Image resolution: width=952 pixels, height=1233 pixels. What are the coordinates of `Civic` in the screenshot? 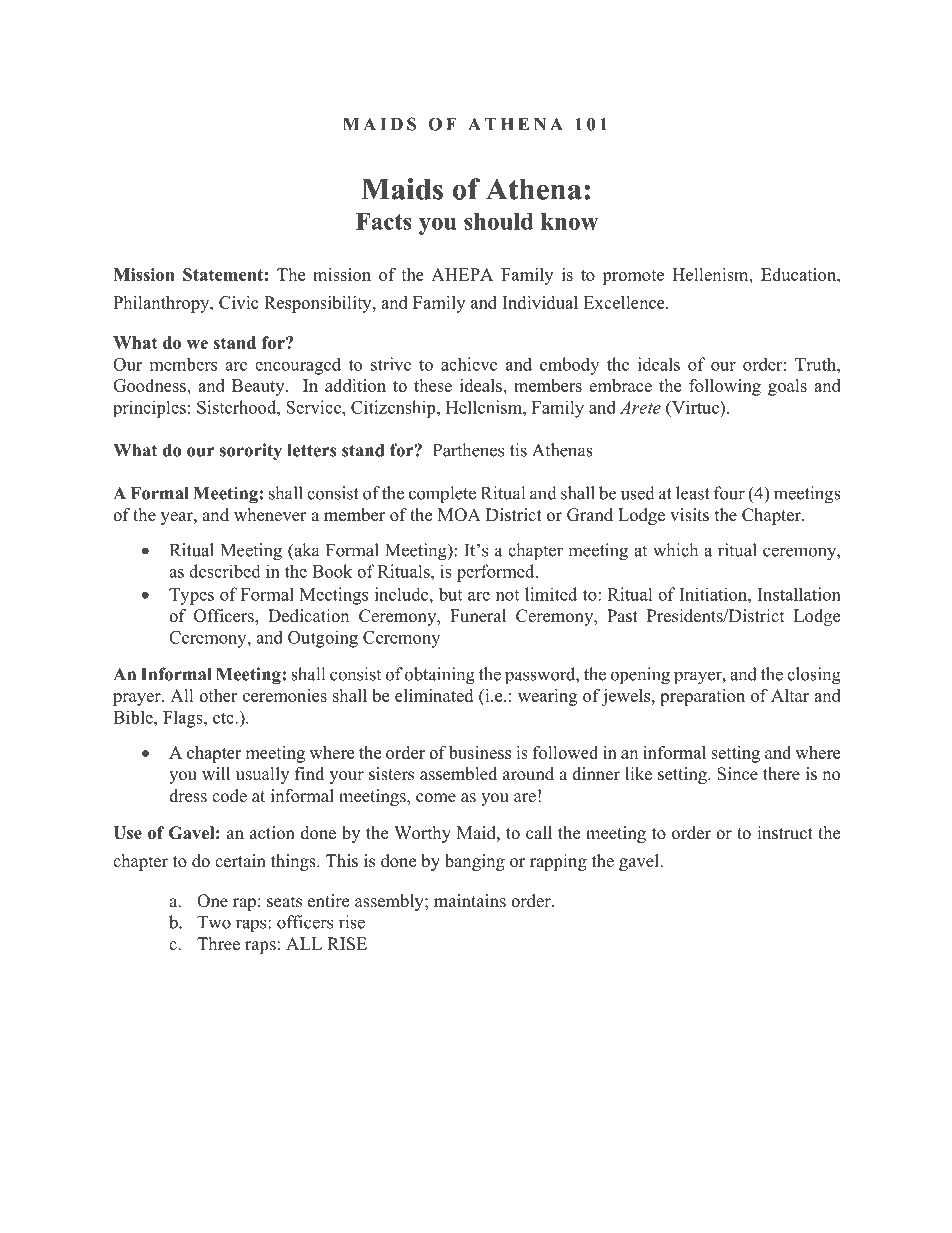 It's located at (238, 302).
